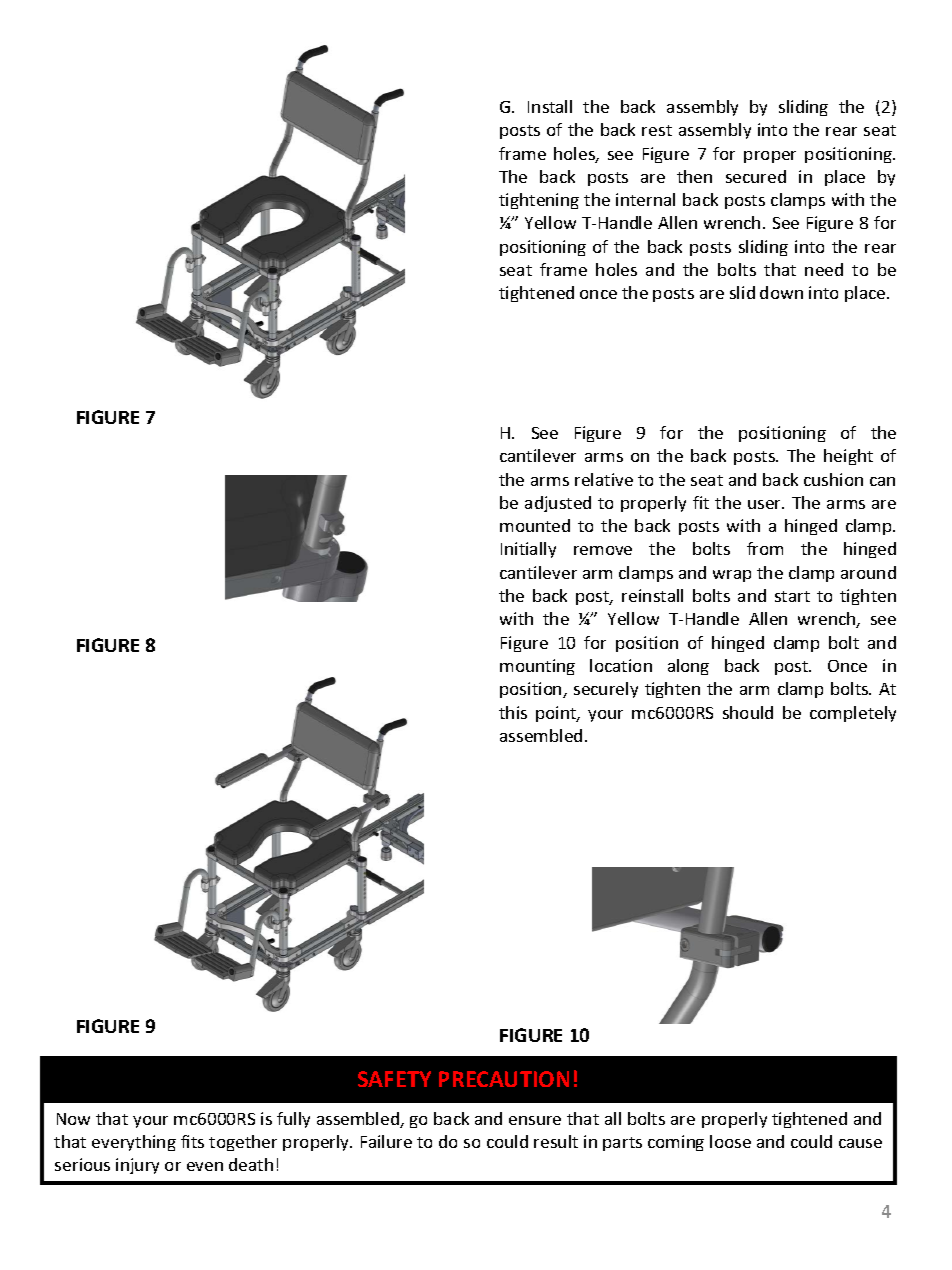 The image size is (952, 1270). I want to click on Now, so click(73, 1119).
